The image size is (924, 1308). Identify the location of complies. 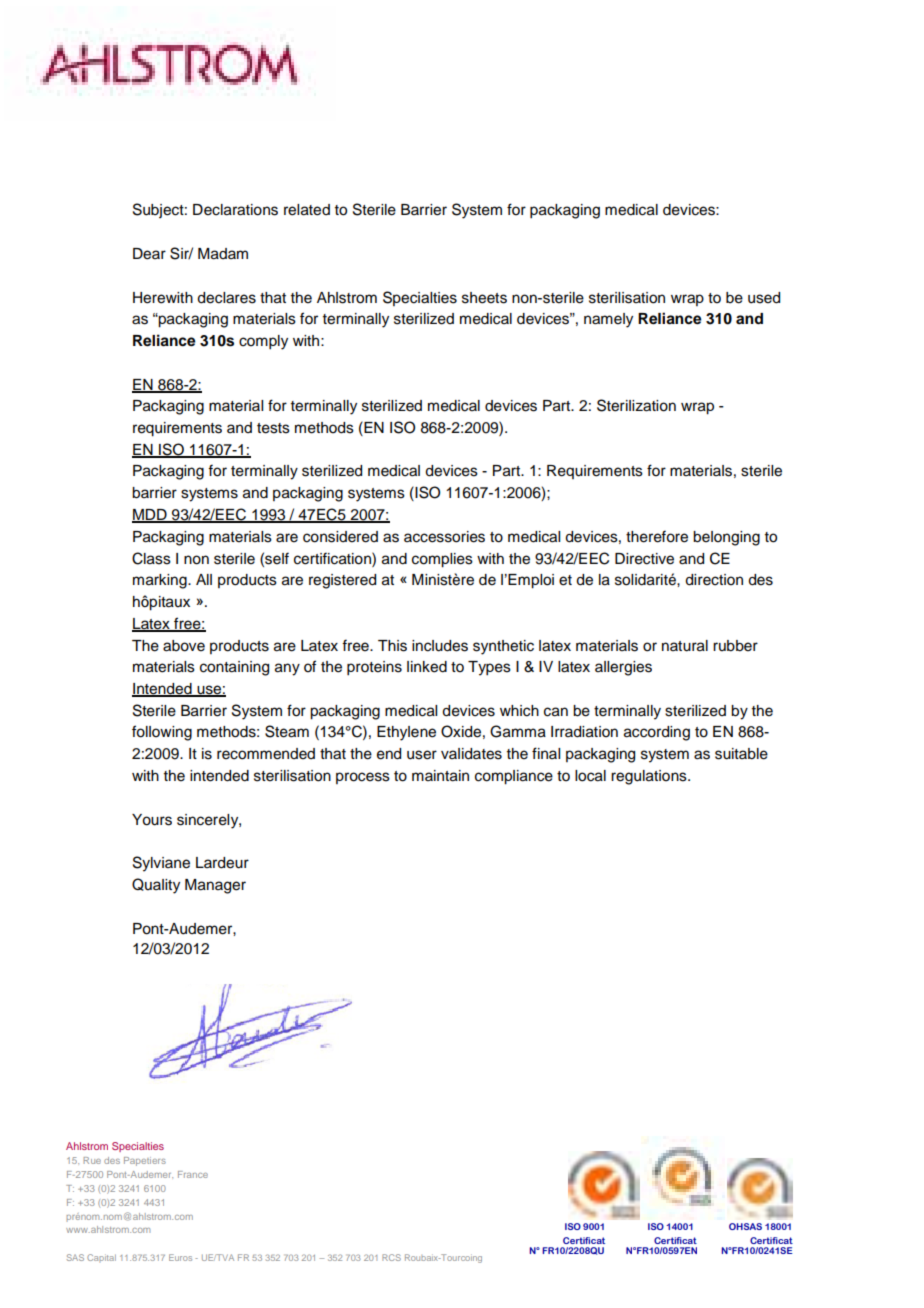
(442, 560).
